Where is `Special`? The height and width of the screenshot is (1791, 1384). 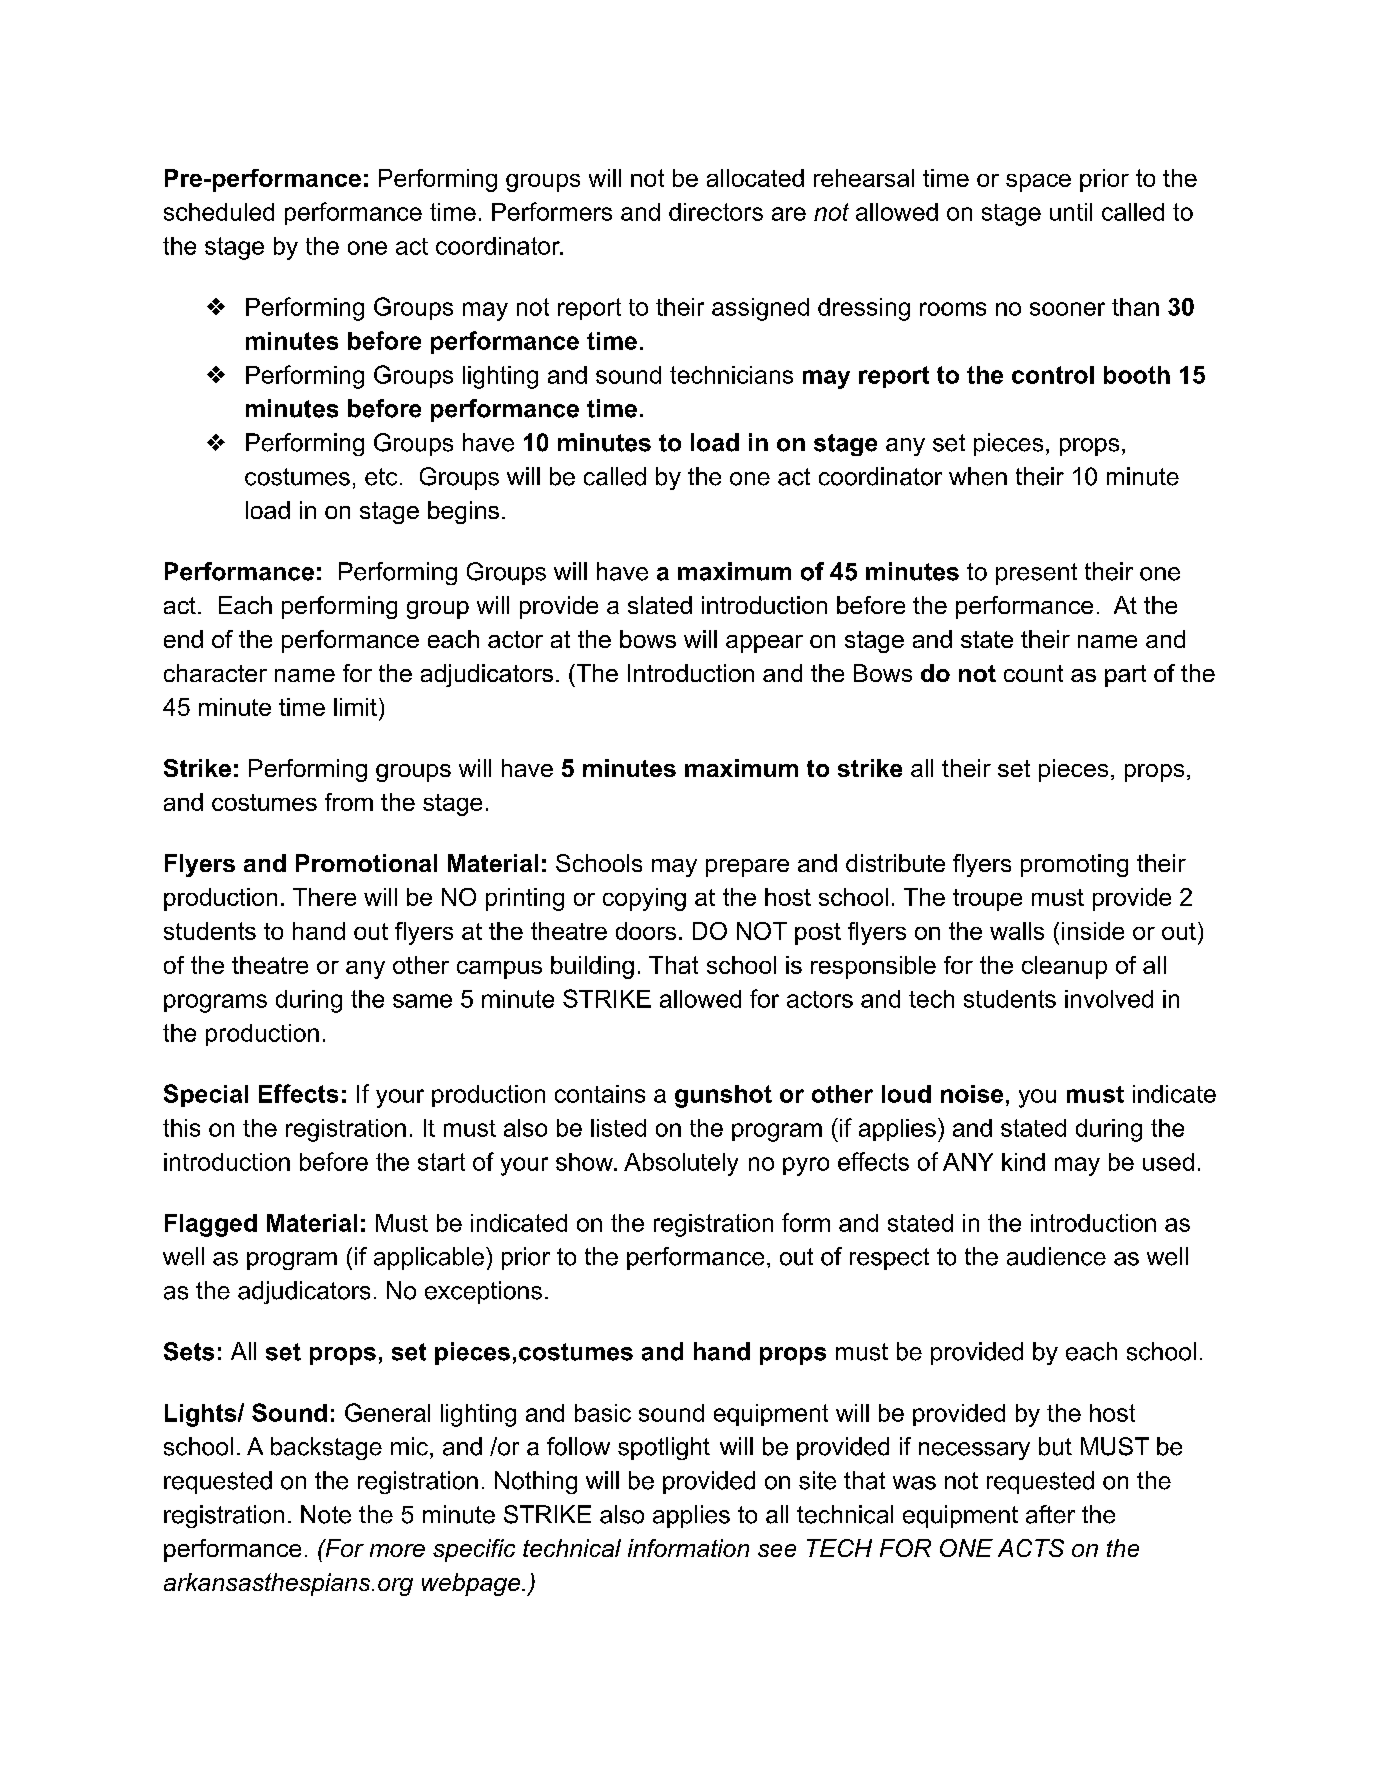
Special is located at coordinates (206, 1095).
